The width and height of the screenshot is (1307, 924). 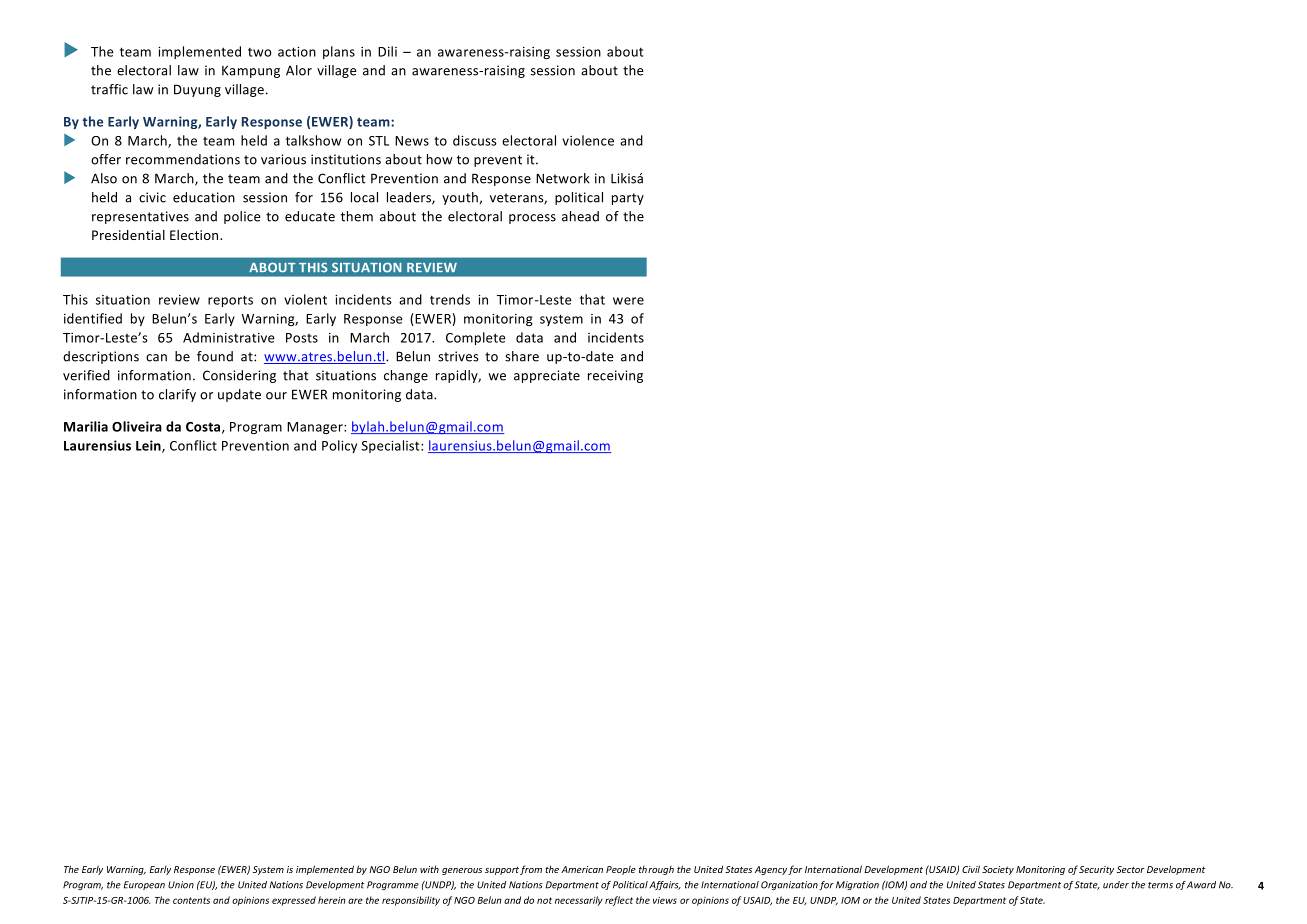 What do you see at coordinates (628, 199) in the screenshot?
I see `party` at bounding box center [628, 199].
